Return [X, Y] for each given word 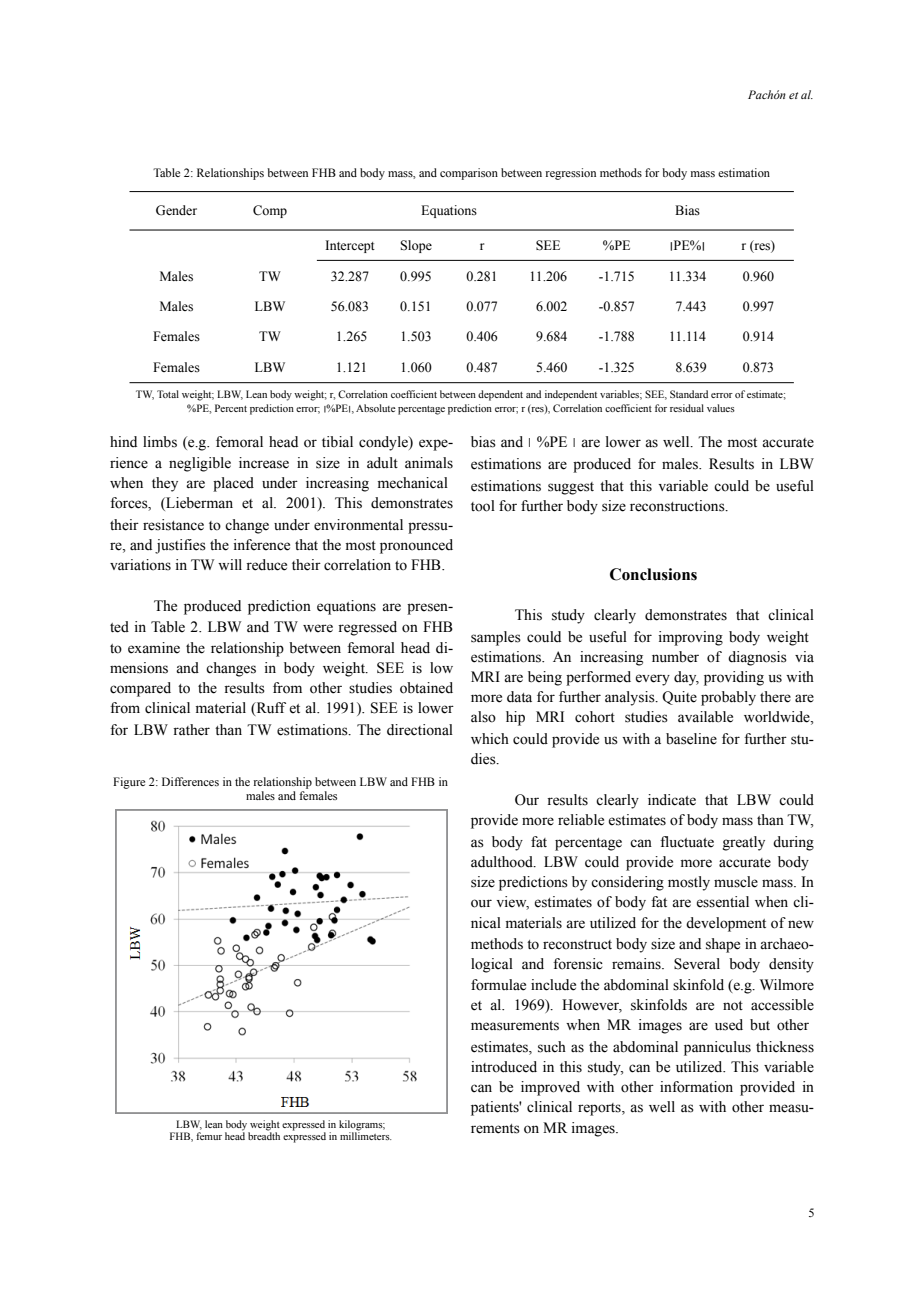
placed [233, 484]
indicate [672, 800]
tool [483, 506]
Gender [176, 210]
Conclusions [653, 574]
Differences [190, 781]
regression [570, 174]
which [490, 739]
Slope [416, 246]
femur [209, 1136]
